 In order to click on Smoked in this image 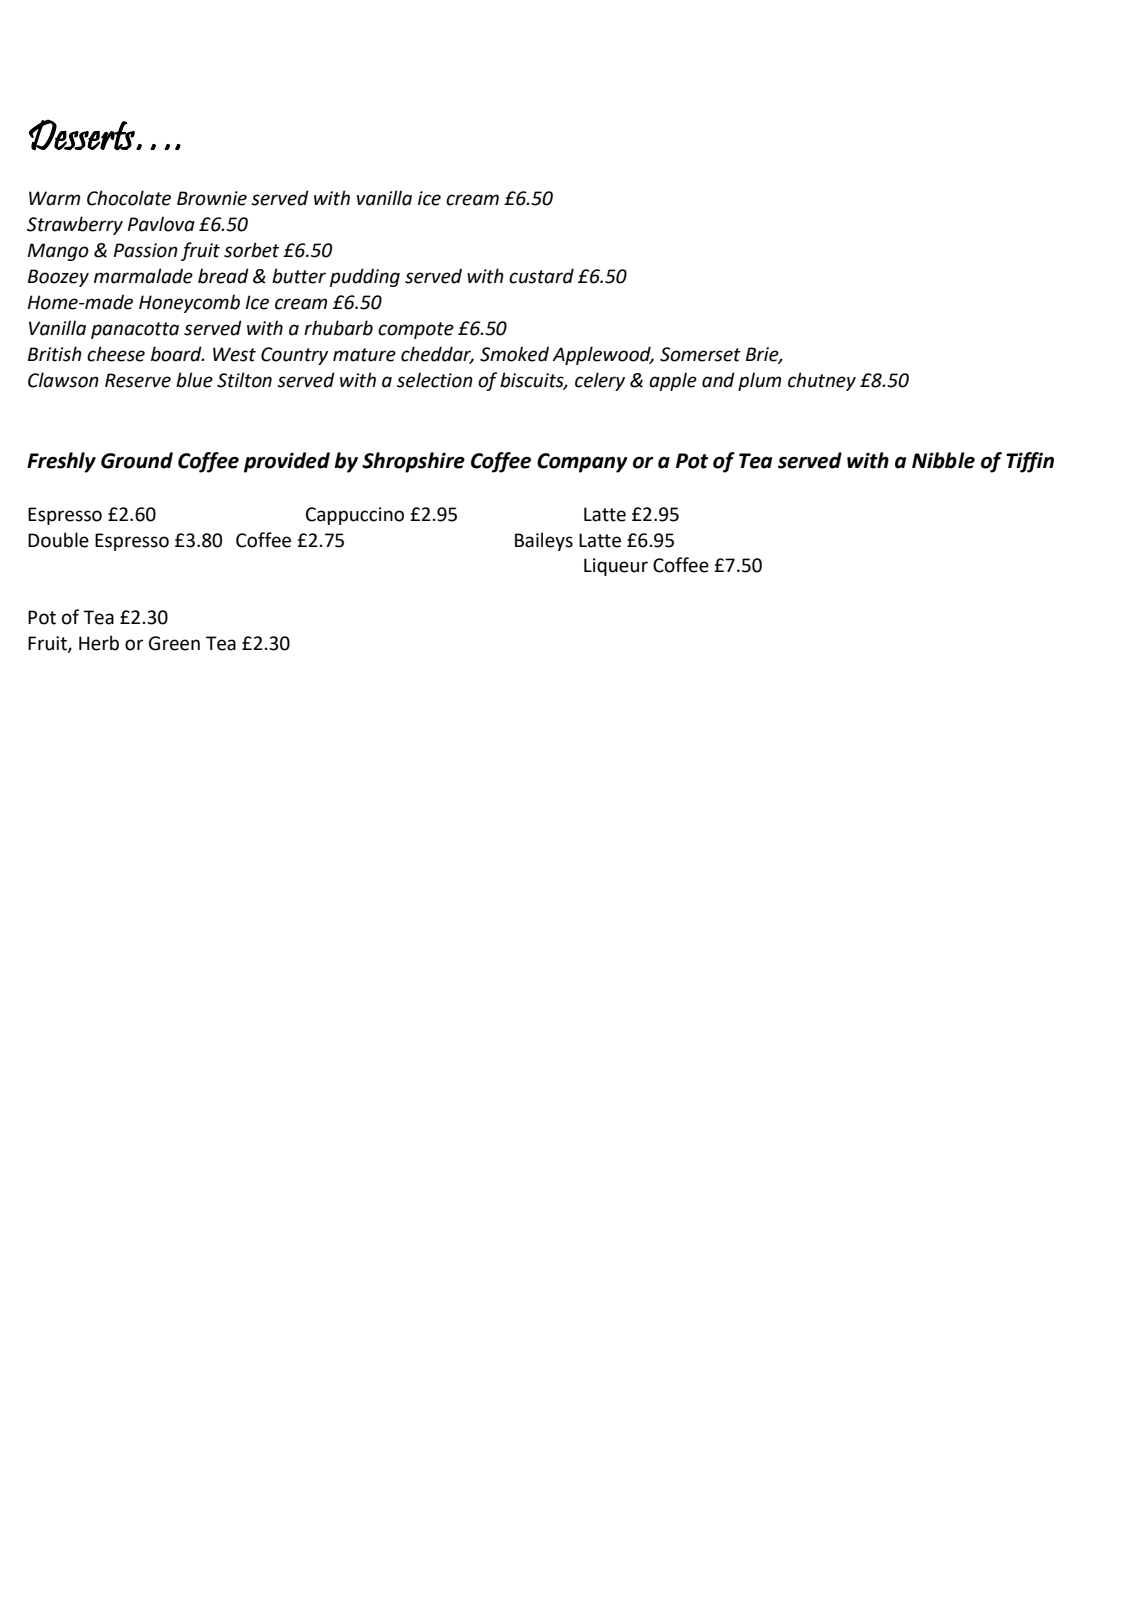, I will do `click(514, 354)`.
